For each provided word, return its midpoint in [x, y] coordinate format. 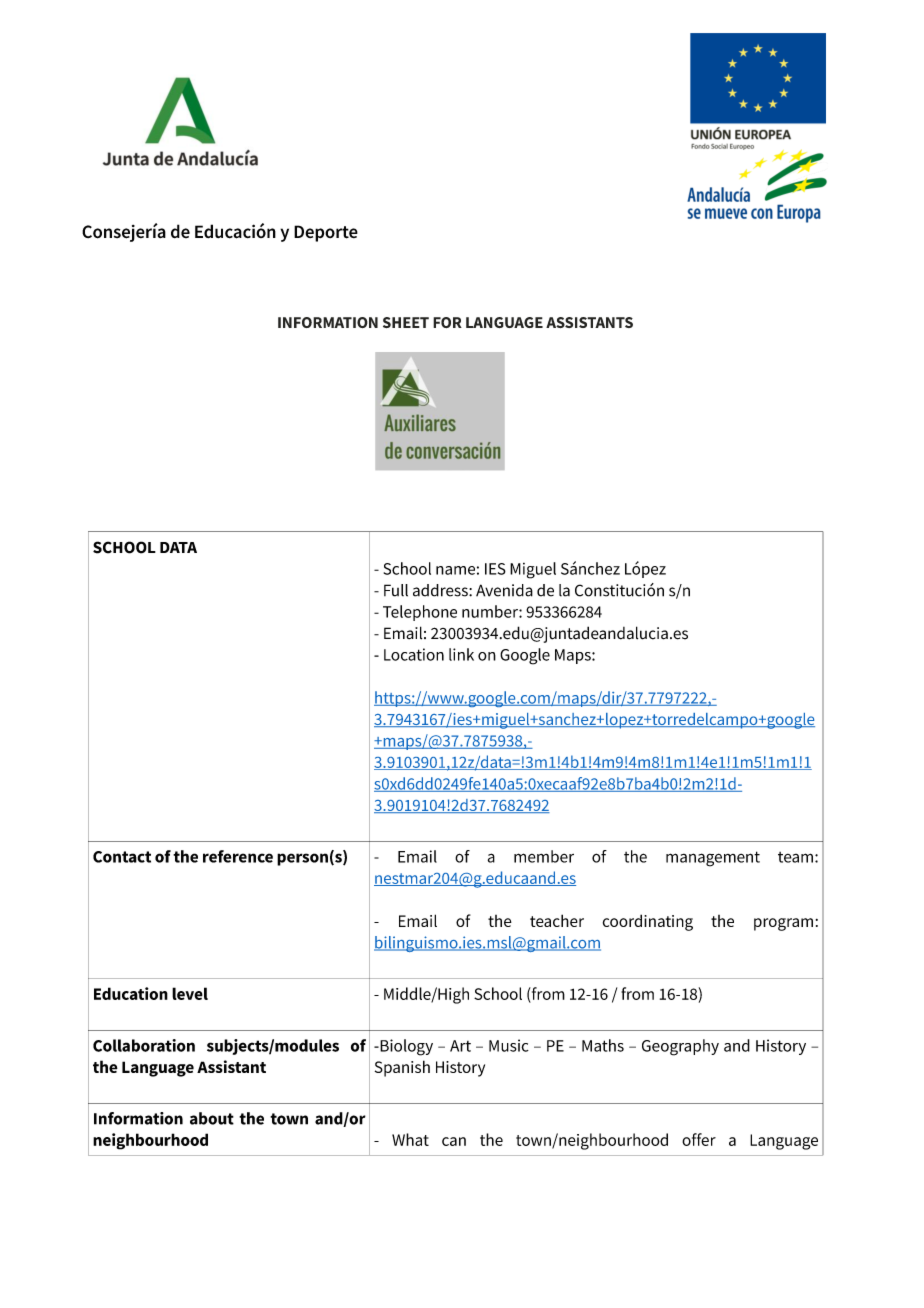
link [461, 654]
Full [396, 590]
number [491, 611]
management [713, 859]
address [441, 590]
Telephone [420, 613]
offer [699, 1139]
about [212, 1118]
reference [238, 856]
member [544, 856]
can [454, 1141]
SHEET [406, 322]
